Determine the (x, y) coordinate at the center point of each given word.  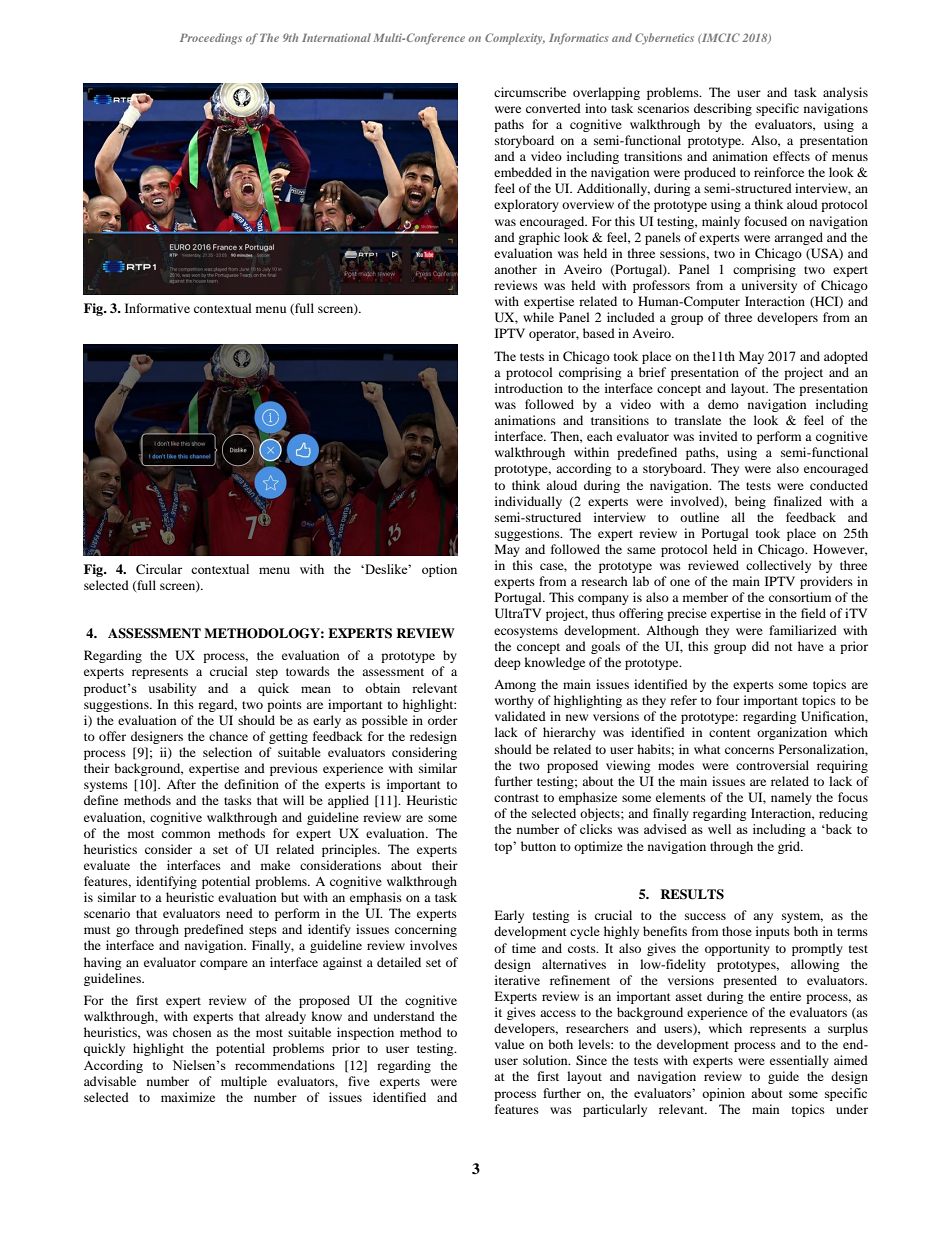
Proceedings (211, 39)
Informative (157, 308)
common (186, 834)
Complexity (515, 39)
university (769, 286)
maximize (188, 1097)
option (439, 570)
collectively (778, 566)
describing (723, 109)
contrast (516, 798)
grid (790, 847)
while (538, 317)
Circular (159, 569)
